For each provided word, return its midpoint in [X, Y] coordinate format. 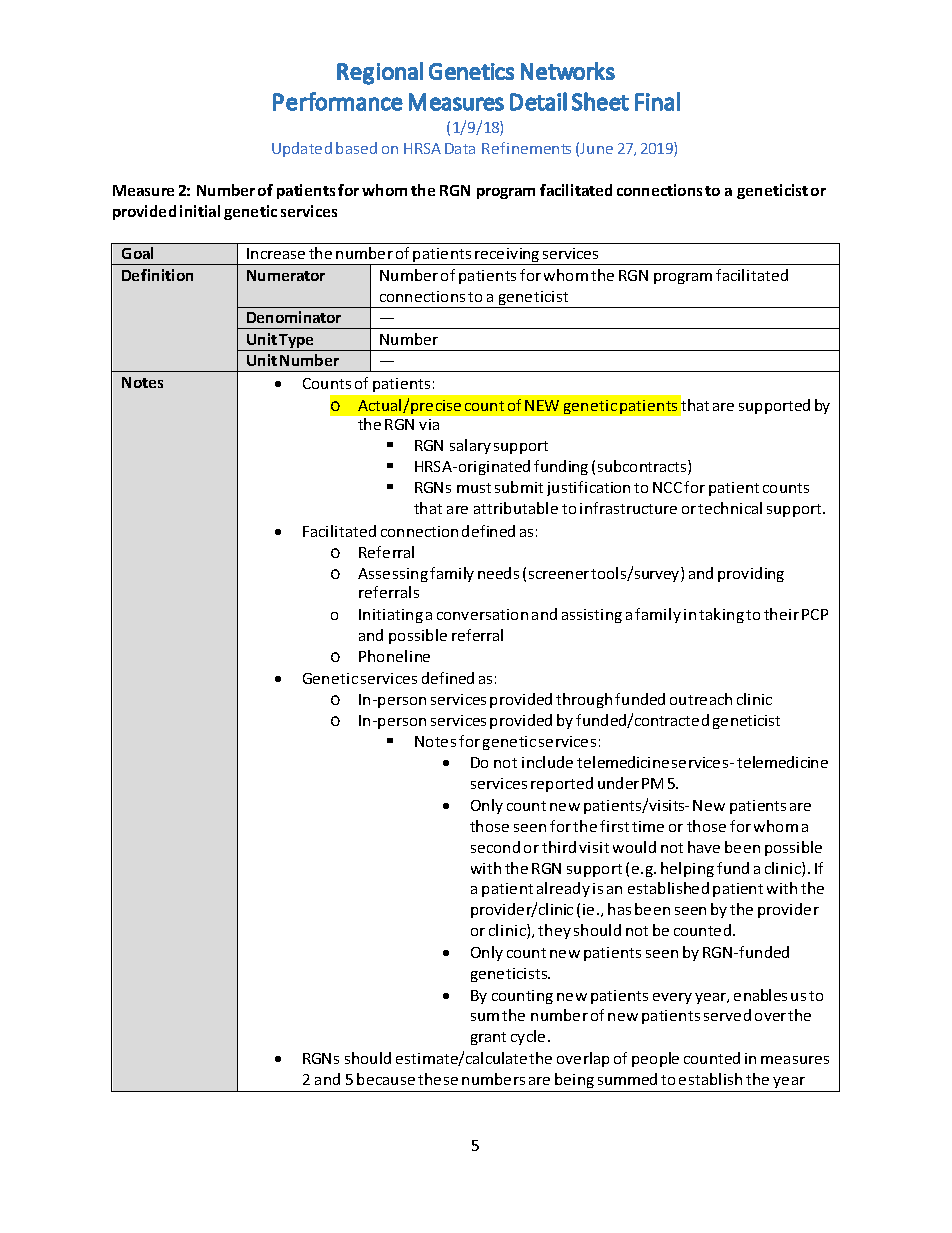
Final [657, 101]
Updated [302, 149]
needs [498, 573]
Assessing [393, 575]
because [386, 1079]
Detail [538, 101]
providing [751, 574]
